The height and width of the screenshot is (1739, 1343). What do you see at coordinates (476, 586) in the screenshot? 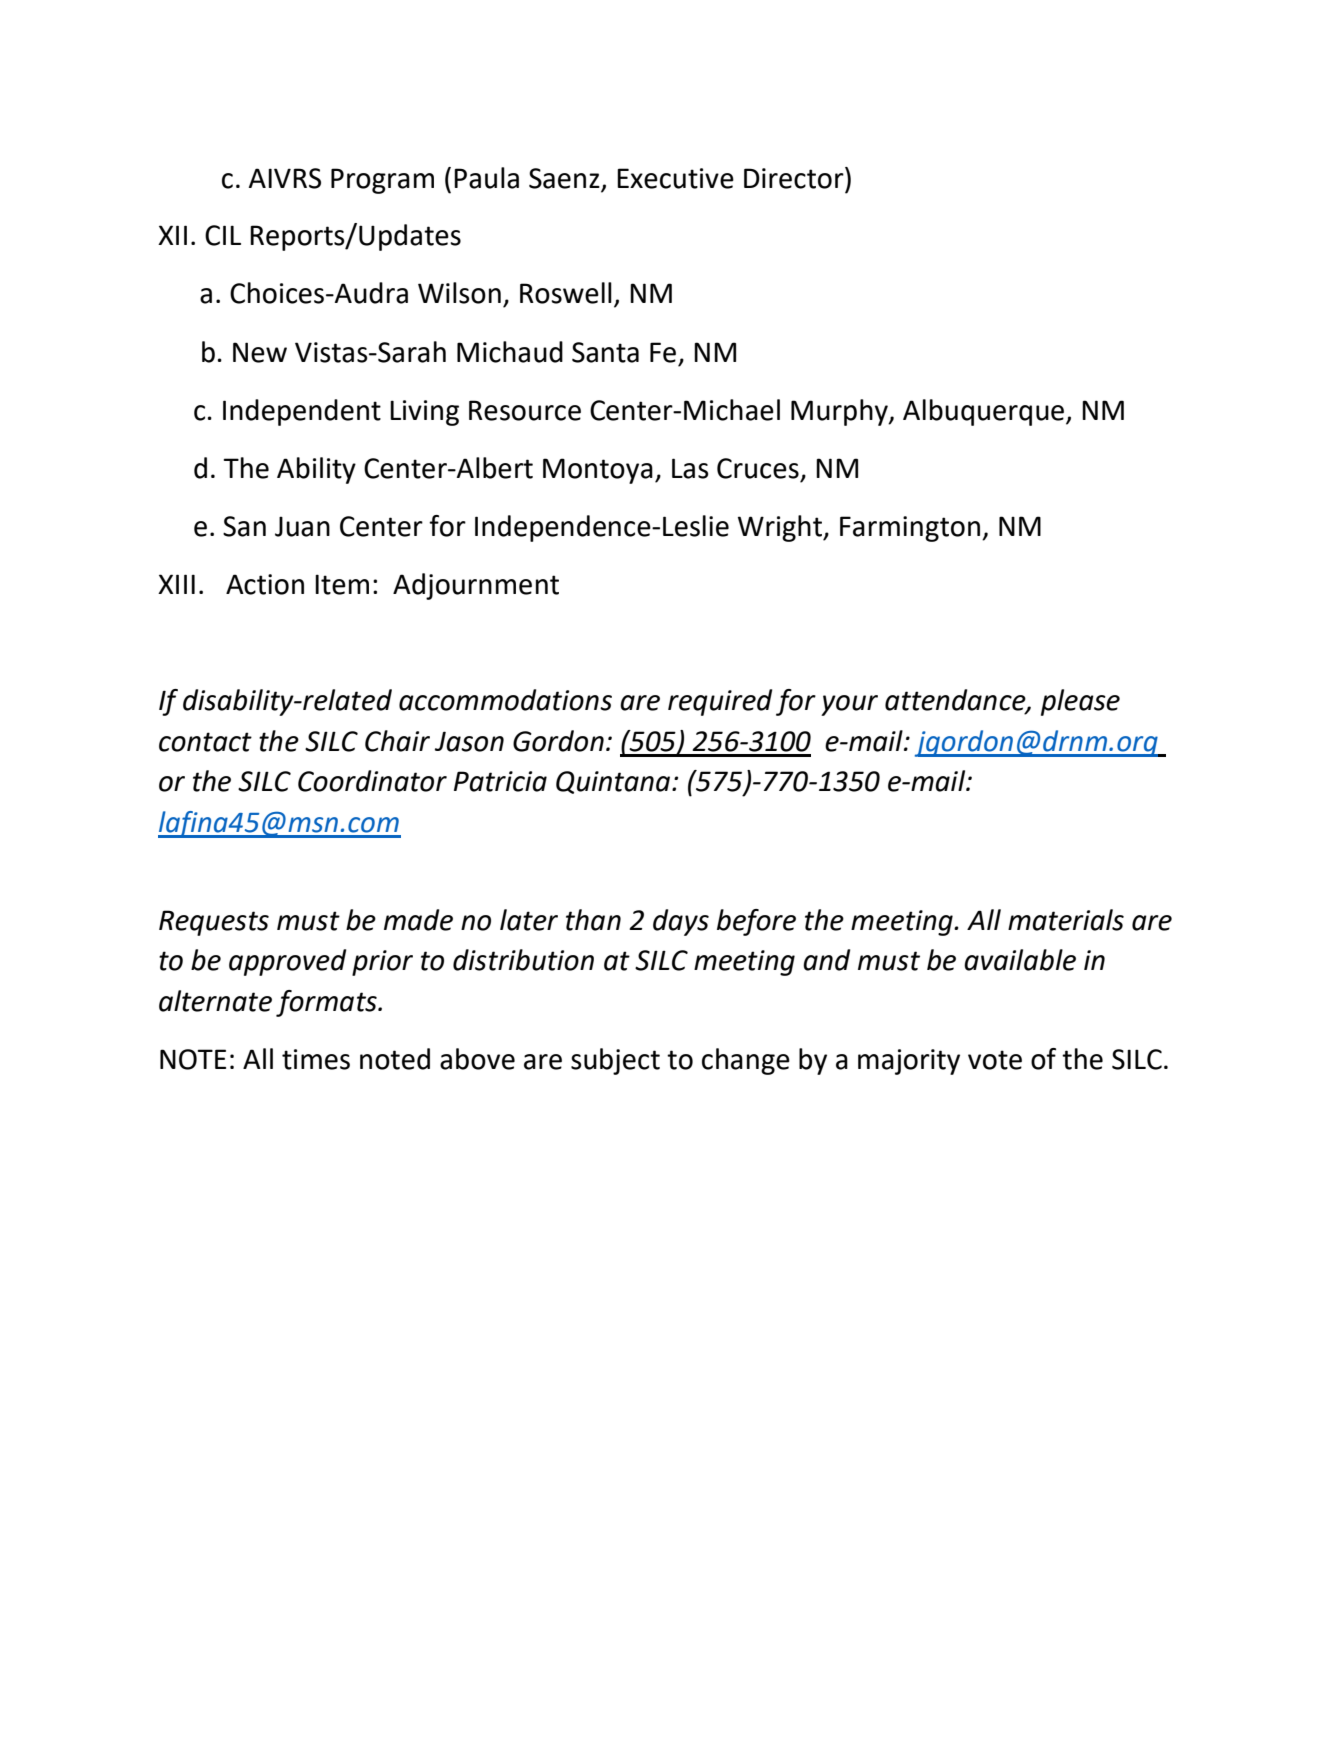
I see `Adjournment` at bounding box center [476, 586].
